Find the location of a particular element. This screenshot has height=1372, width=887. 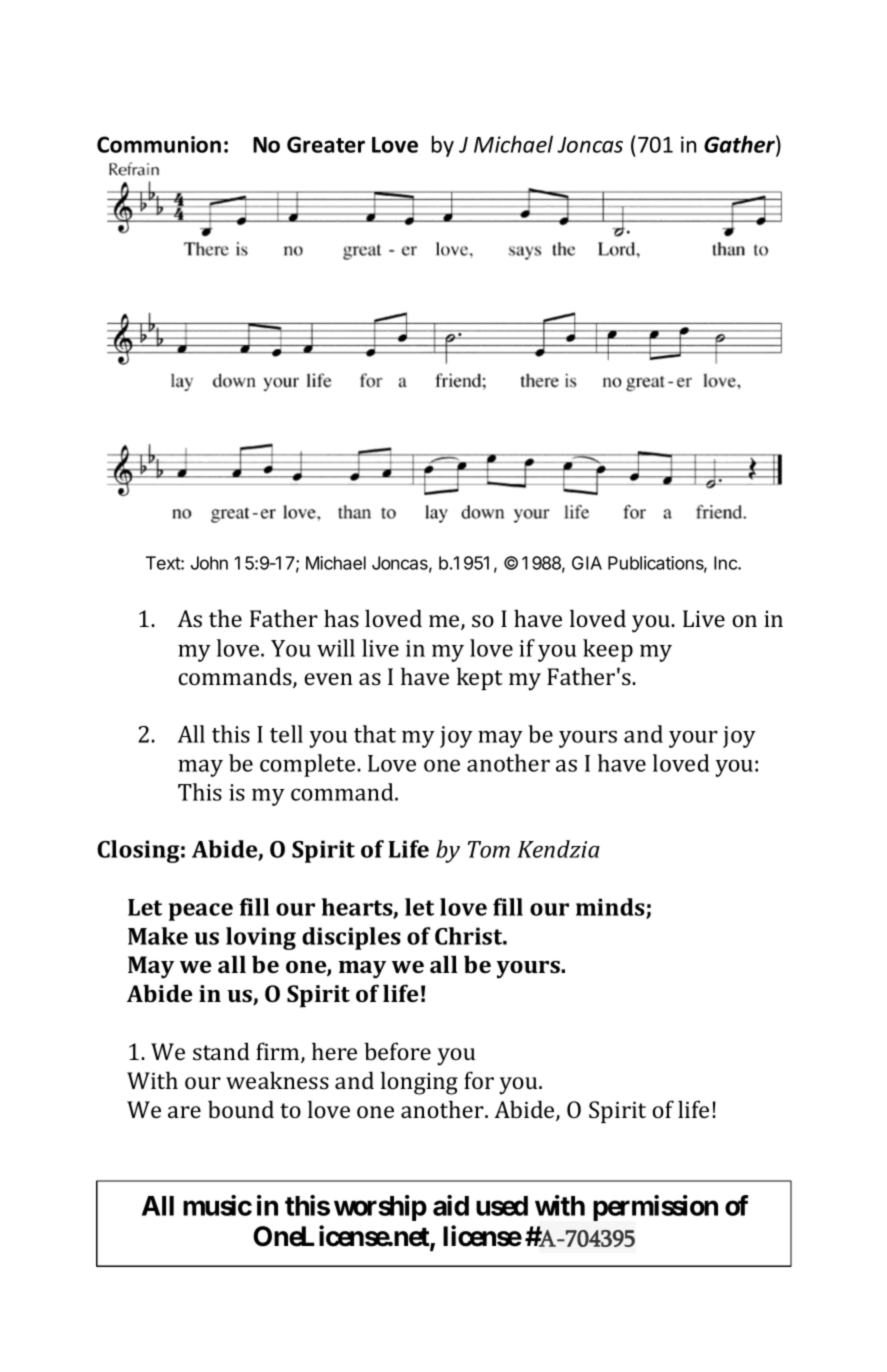

tell is located at coordinates (286, 734).
